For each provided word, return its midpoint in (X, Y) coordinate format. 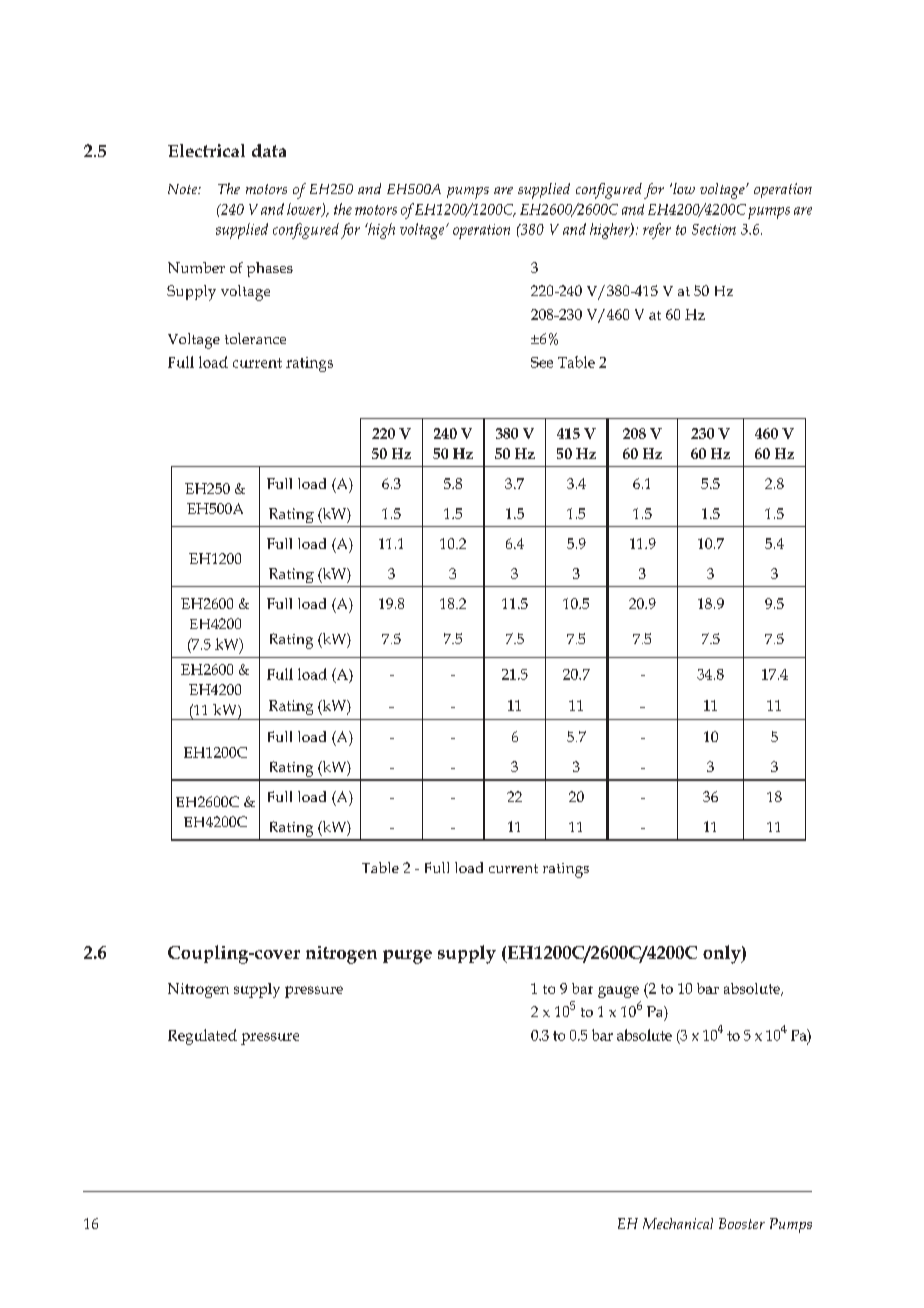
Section (714, 229)
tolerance (255, 338)
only (723, 954)
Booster (742, 1223)
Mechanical (678, 1223)
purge (407, 957)
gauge (618, 992)
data (269, 151)
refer (657, 231)
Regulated (202, 1037)
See (542, 362)
